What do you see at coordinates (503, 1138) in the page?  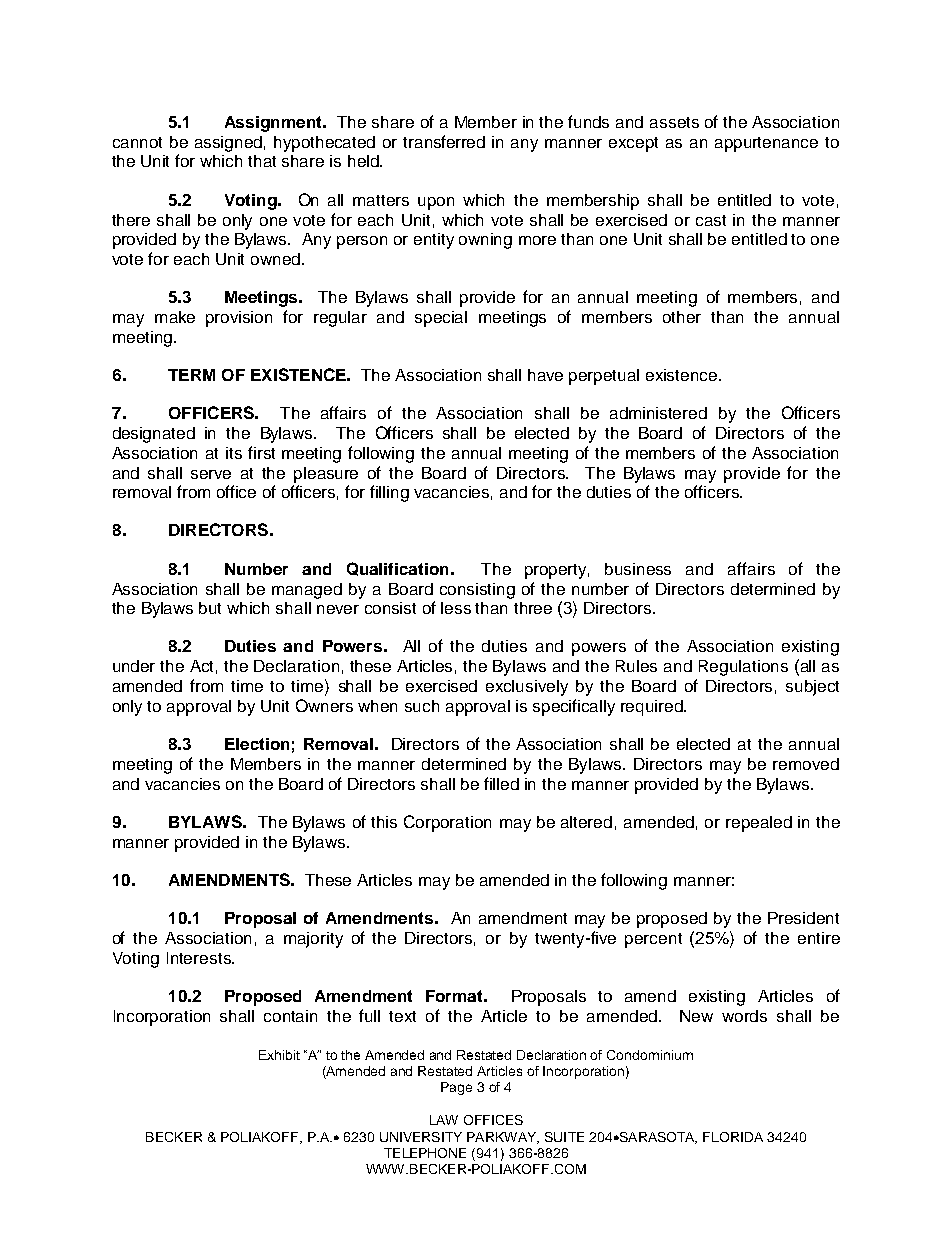 I see `PARKWAY` at bounding box center [503, 1138].
